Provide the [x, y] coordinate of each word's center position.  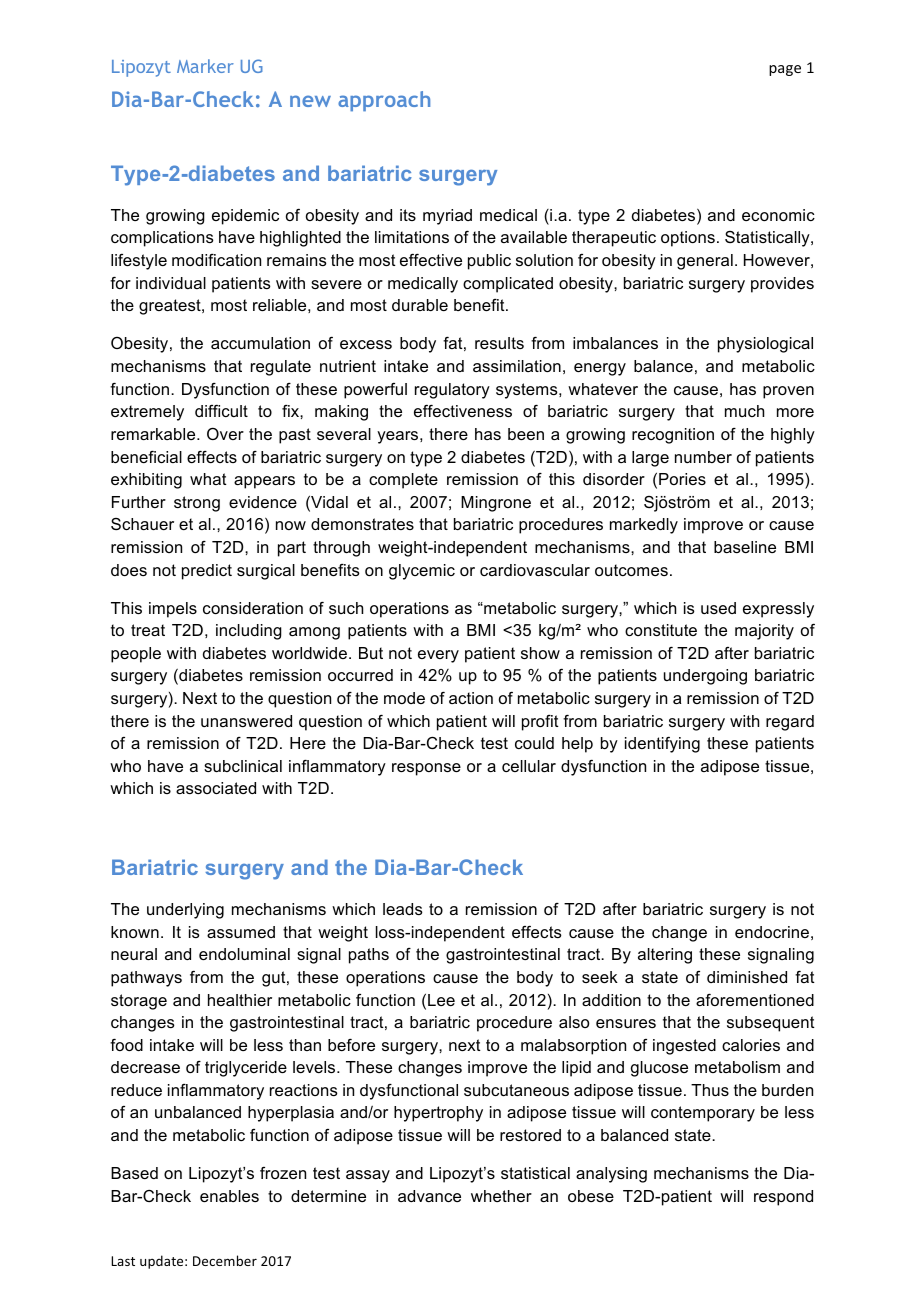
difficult [221, 411]
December [225, 1260]
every [438, 656]
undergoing [705, 677]
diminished [747, 977]
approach [384, 101]
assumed [241, 932]
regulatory [452, 391]
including [249, 632]
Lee [441, 1000]
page [785, 70]
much [744, 411]
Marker [205, 66]
